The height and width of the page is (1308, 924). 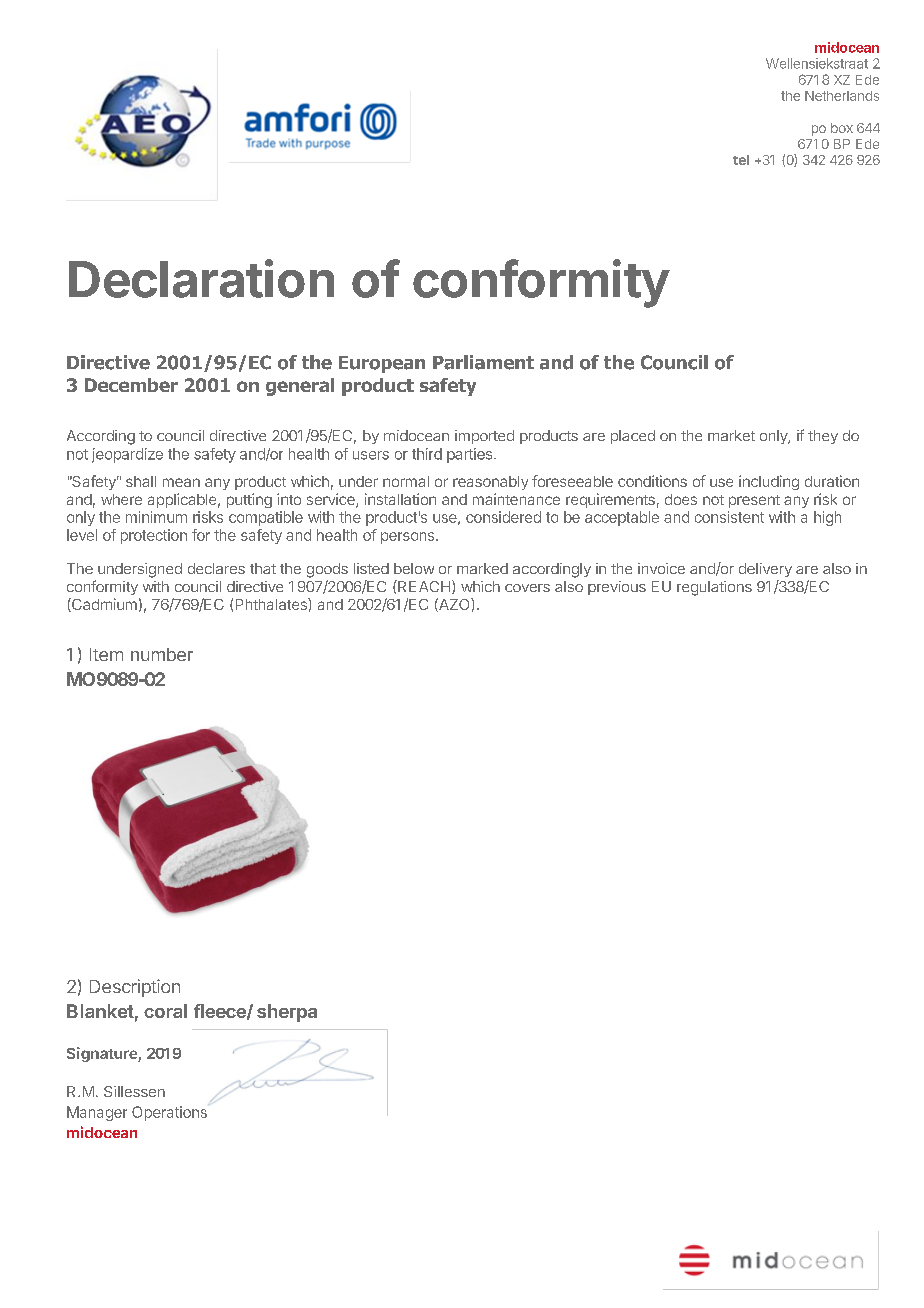 What do you see at coordinates (135, 988) in the page?
I see `Description` at bounding box center [135, 988].
